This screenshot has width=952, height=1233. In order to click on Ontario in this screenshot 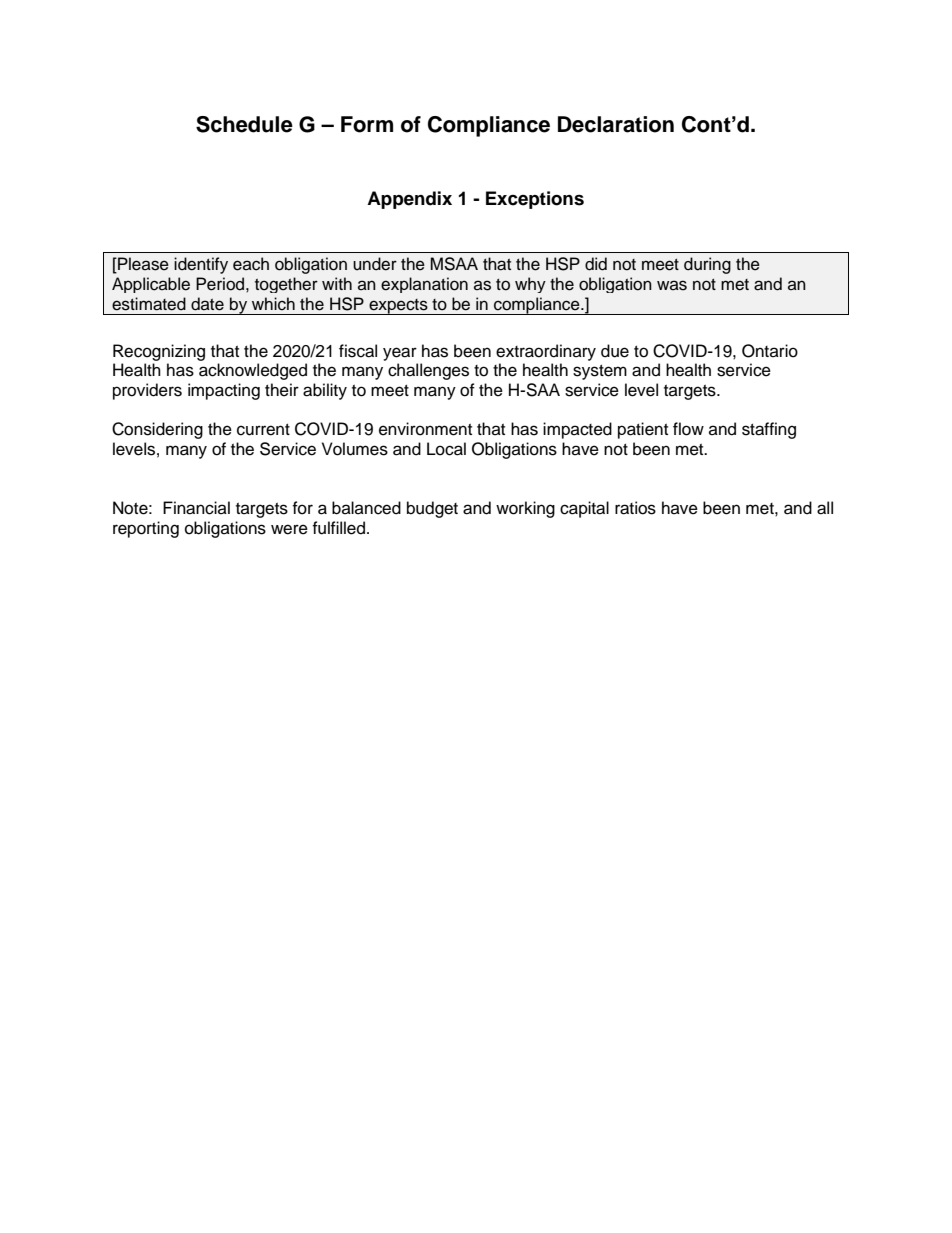, I will do `click(770, 351)`.
